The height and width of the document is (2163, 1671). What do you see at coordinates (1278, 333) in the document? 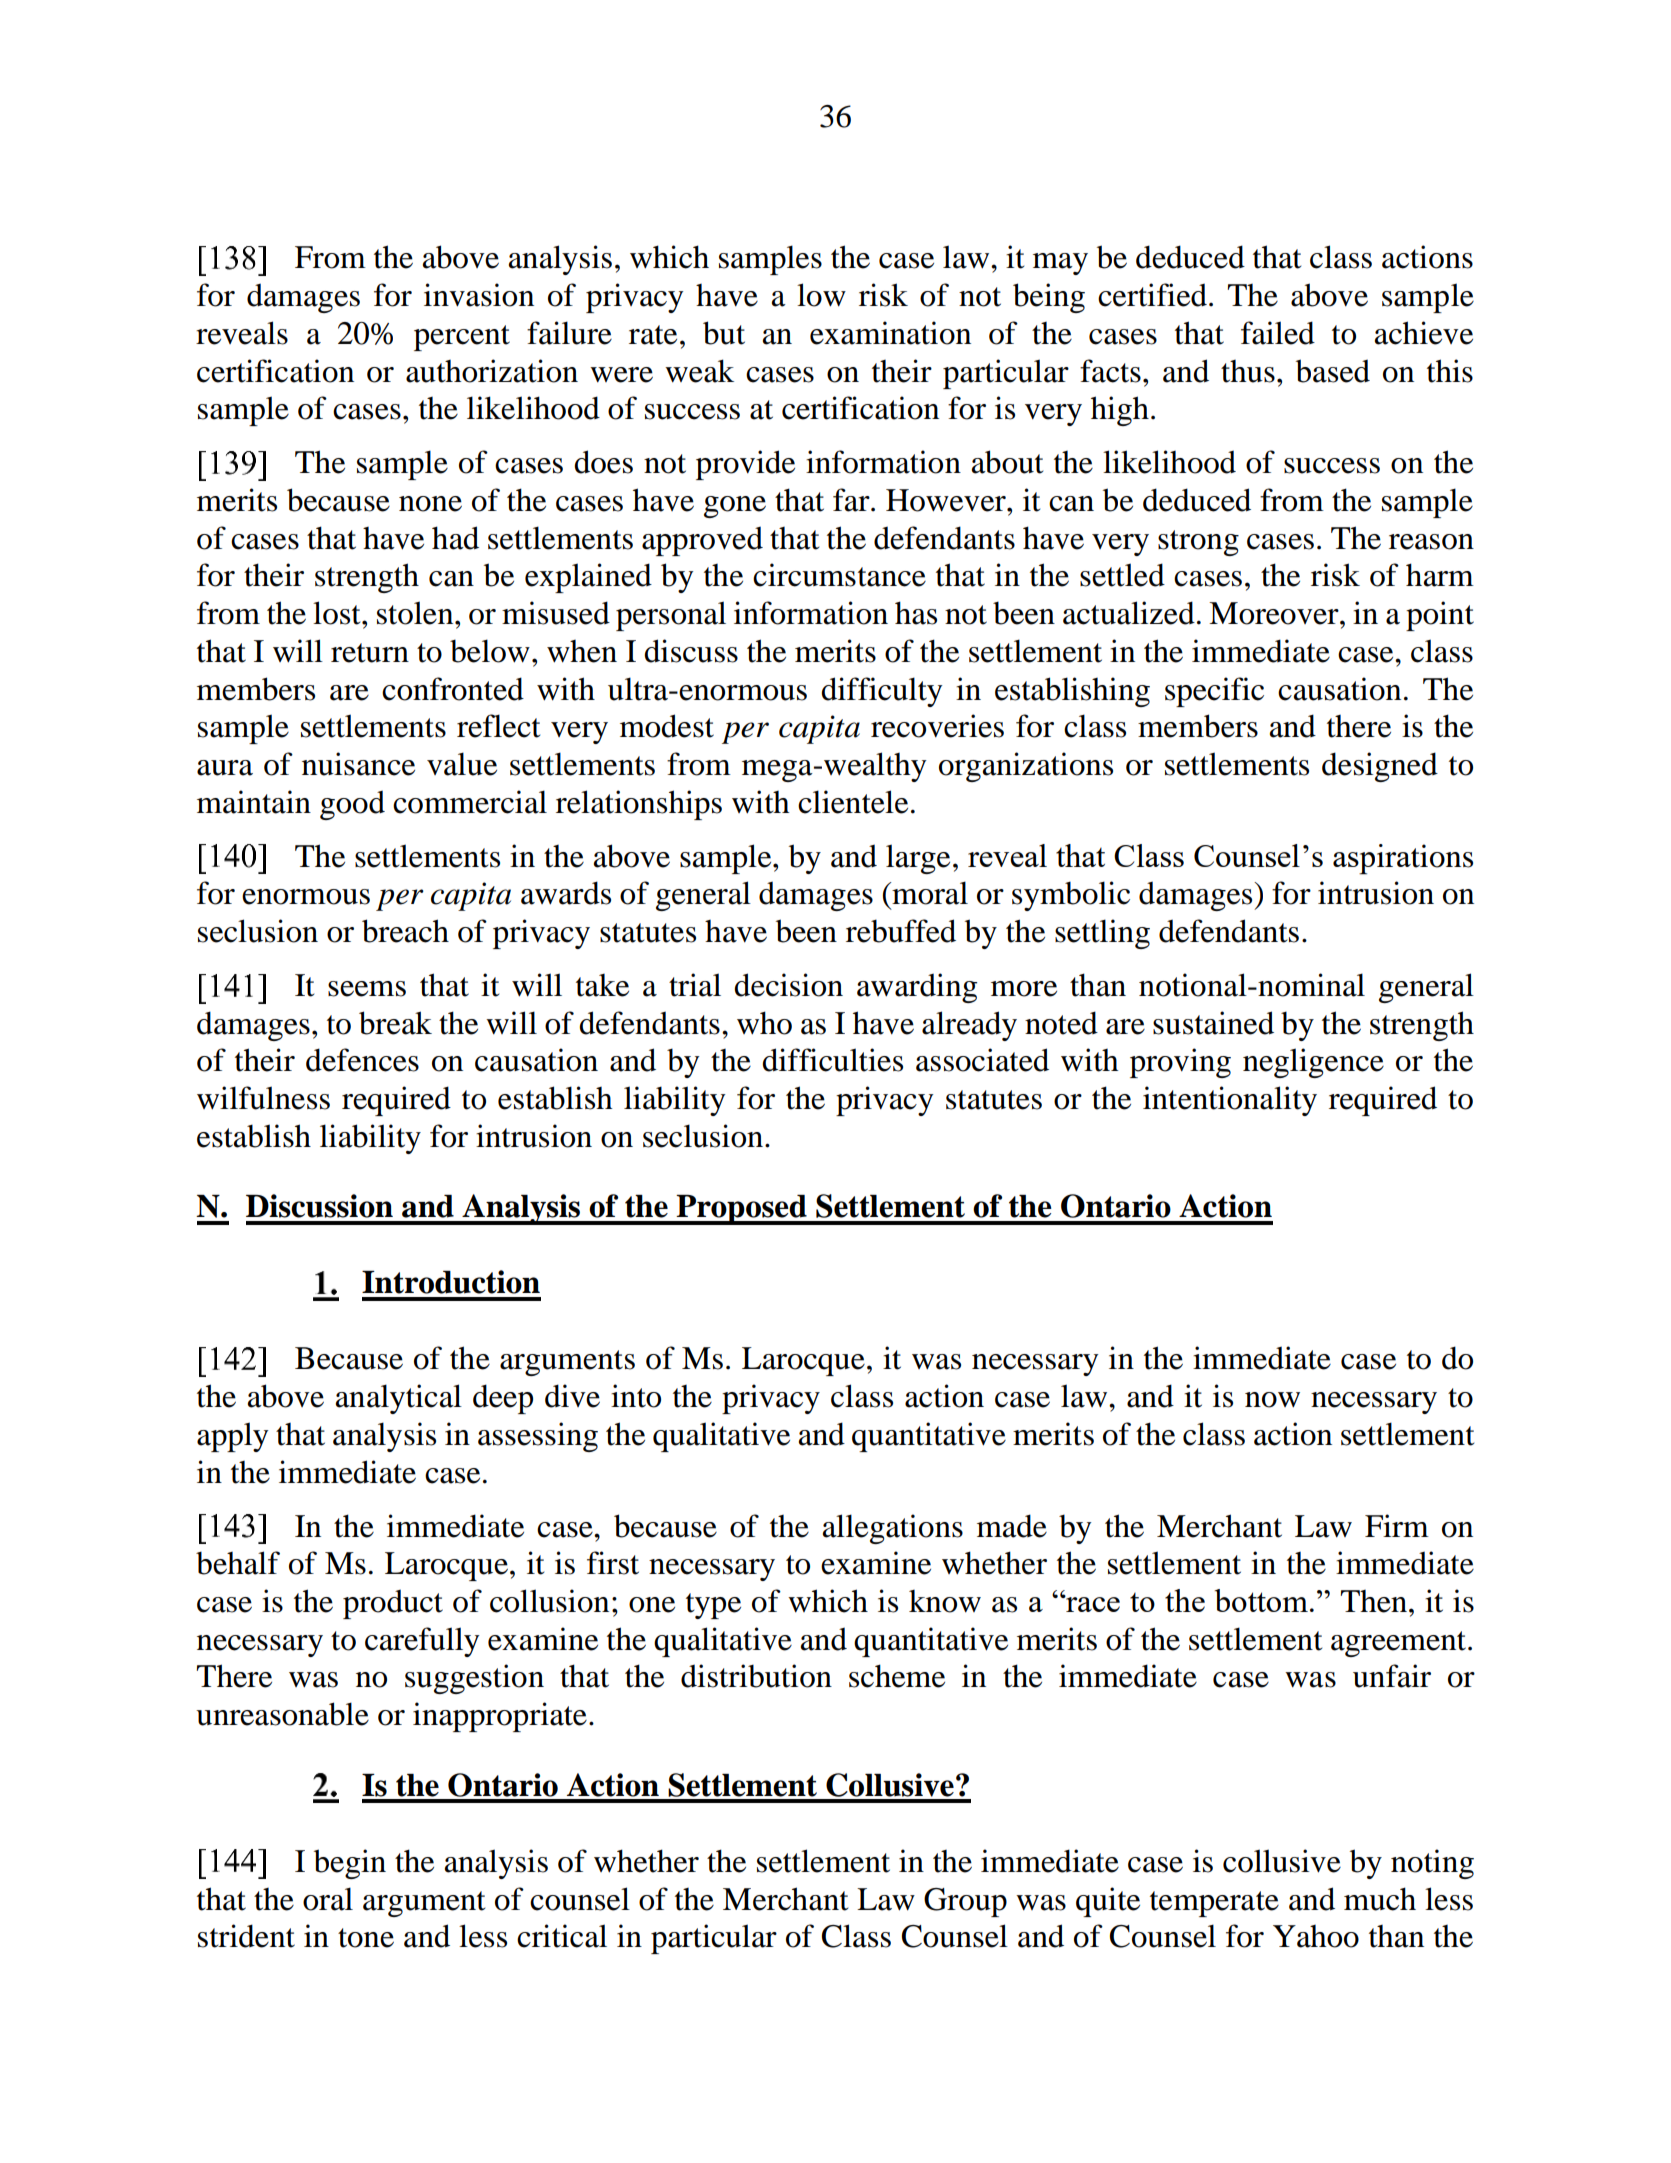
I see `failed` at bounding box center [1278, 333].
